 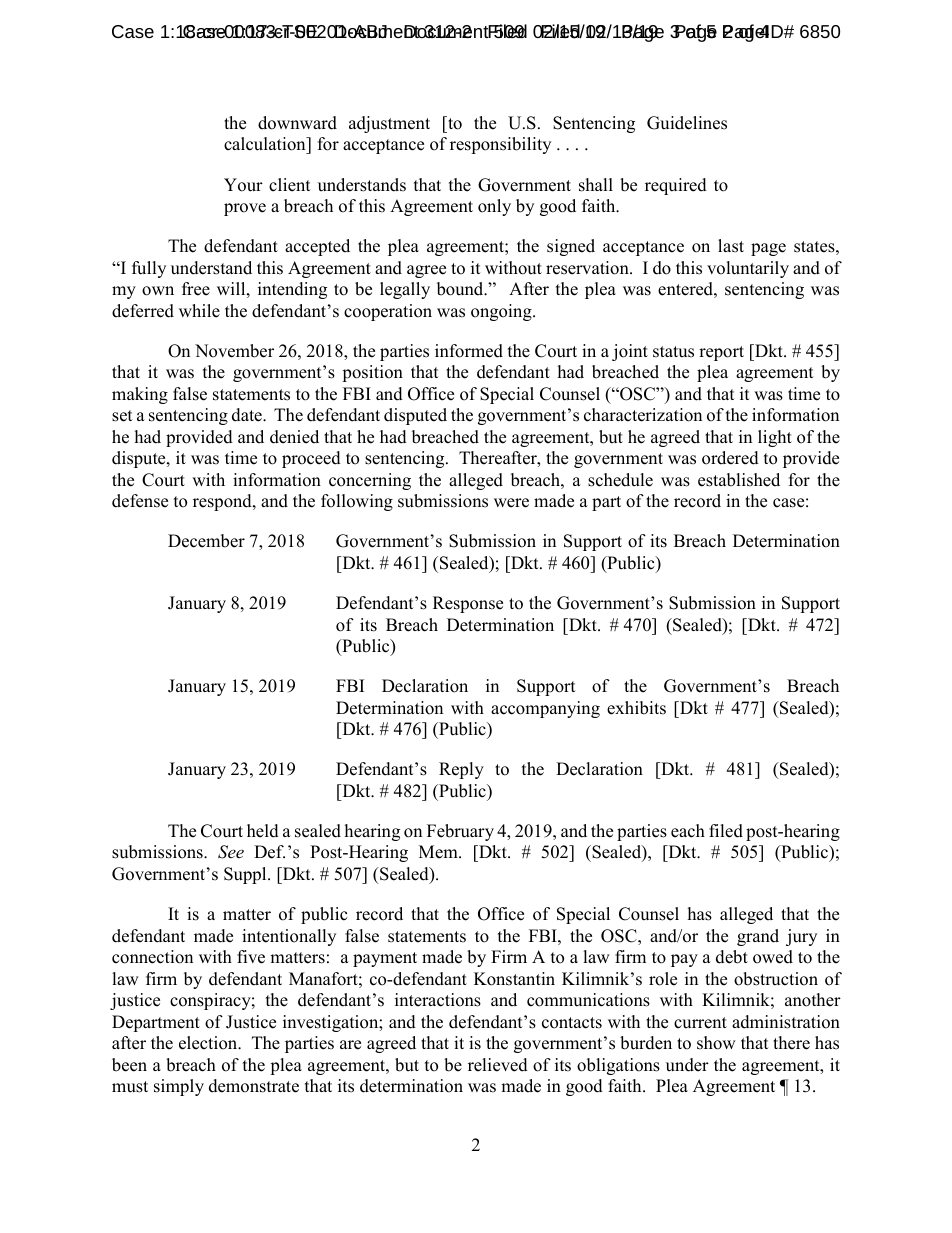 I want to click on responsibility, so click(x=500, y=145).
